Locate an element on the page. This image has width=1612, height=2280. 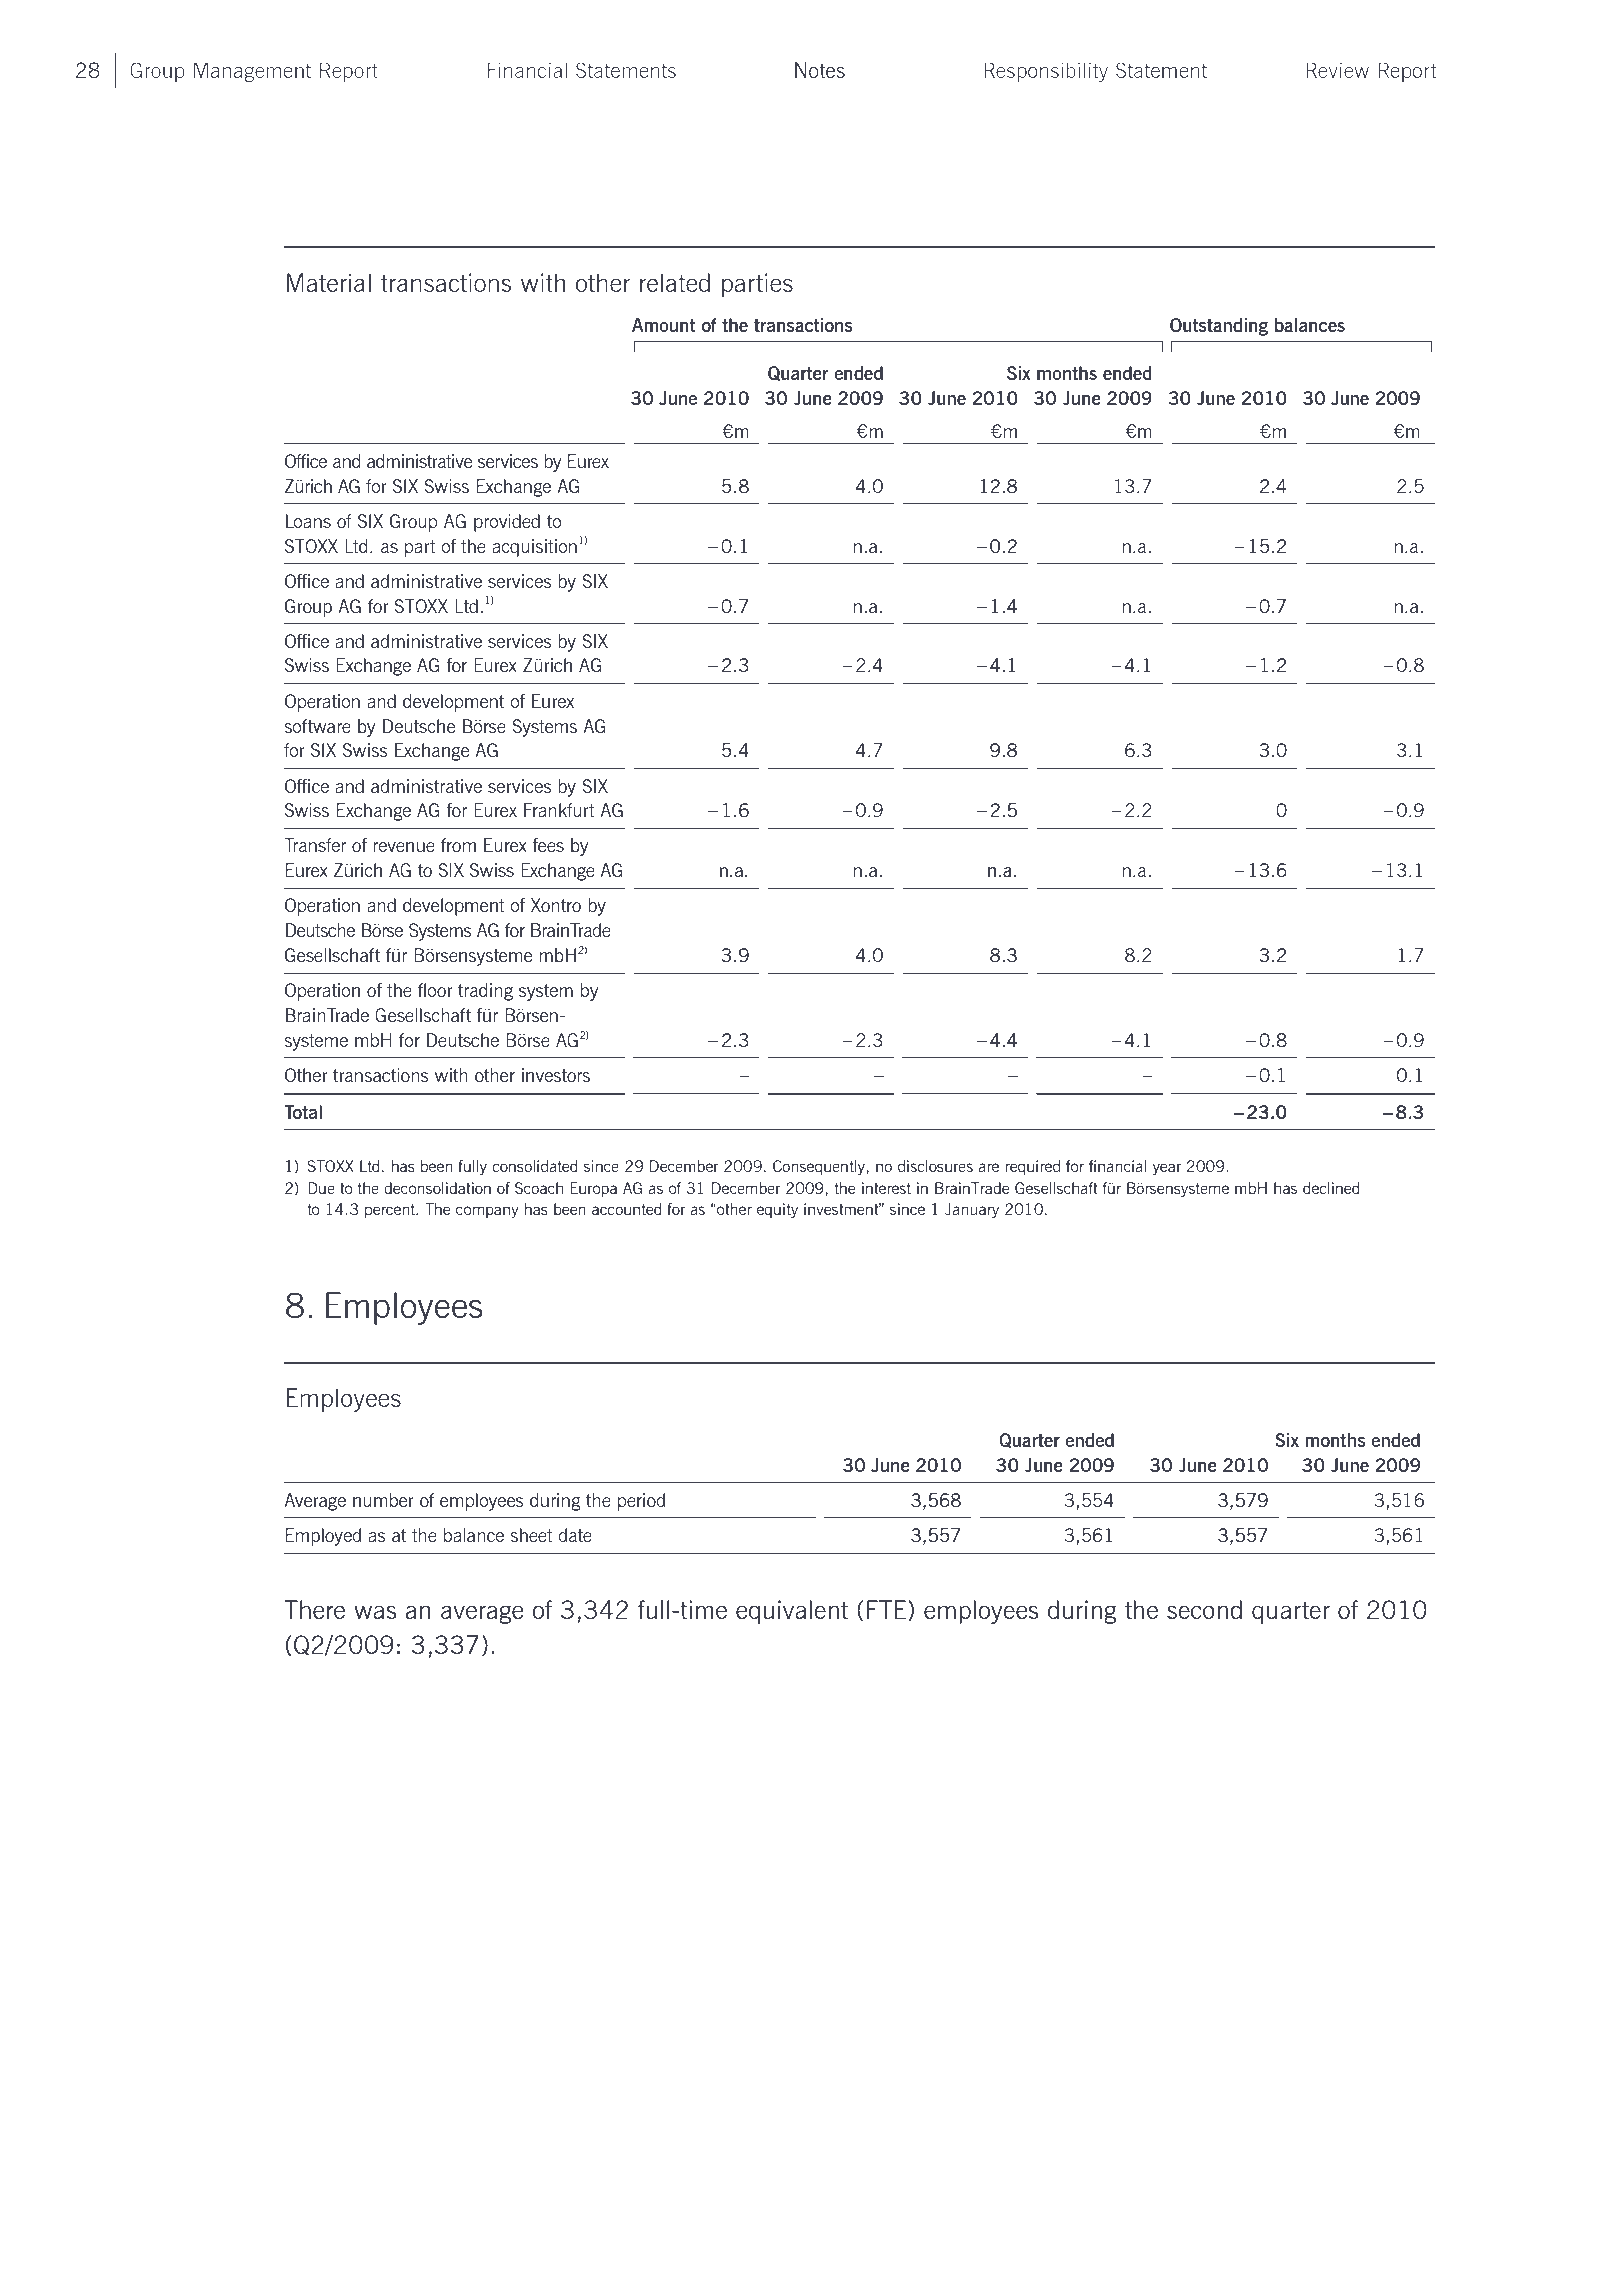
Total is located at coordinates (303, 1112).
